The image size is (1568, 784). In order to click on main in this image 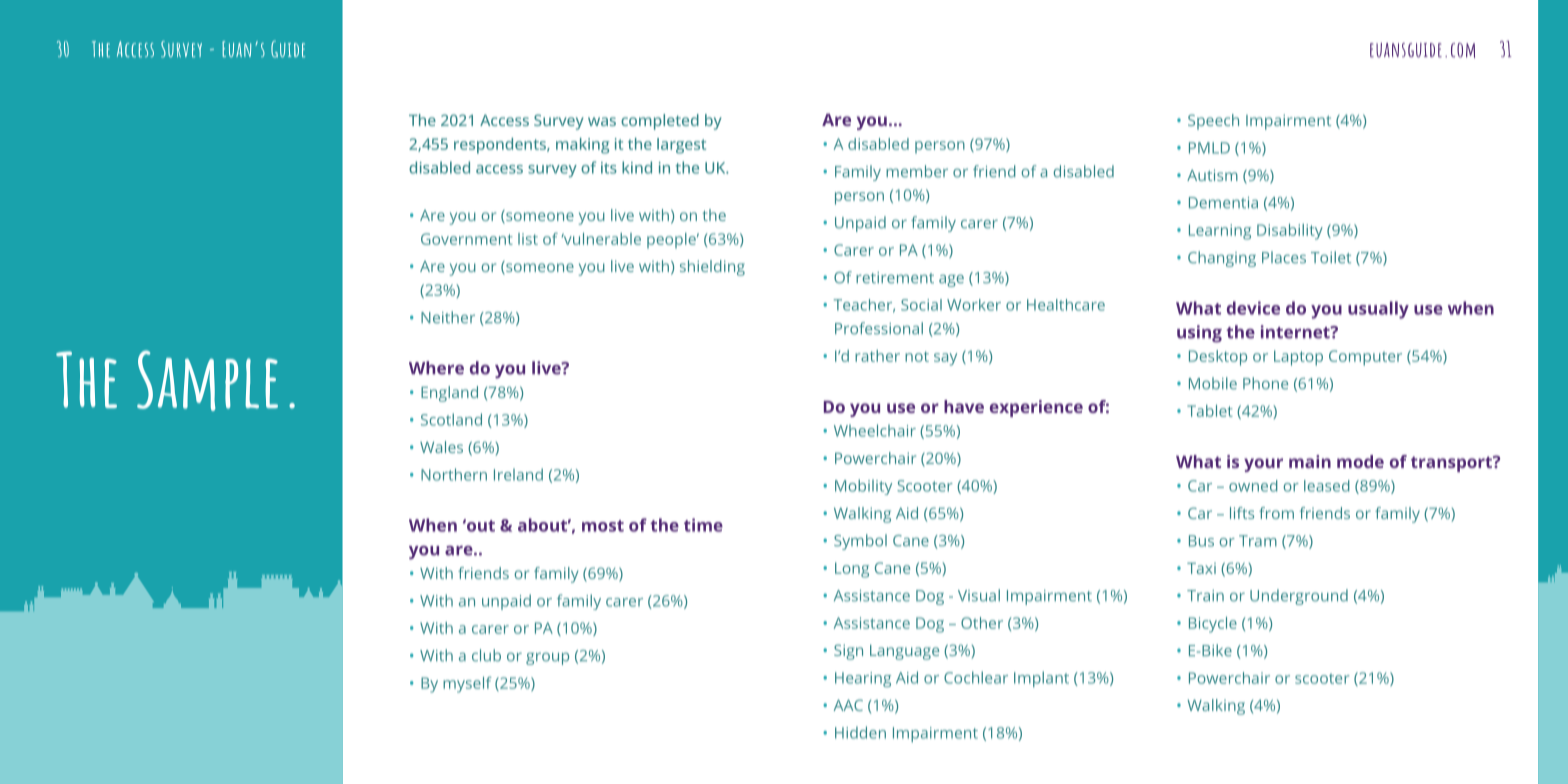, I will do `click(1310, 461)`.
